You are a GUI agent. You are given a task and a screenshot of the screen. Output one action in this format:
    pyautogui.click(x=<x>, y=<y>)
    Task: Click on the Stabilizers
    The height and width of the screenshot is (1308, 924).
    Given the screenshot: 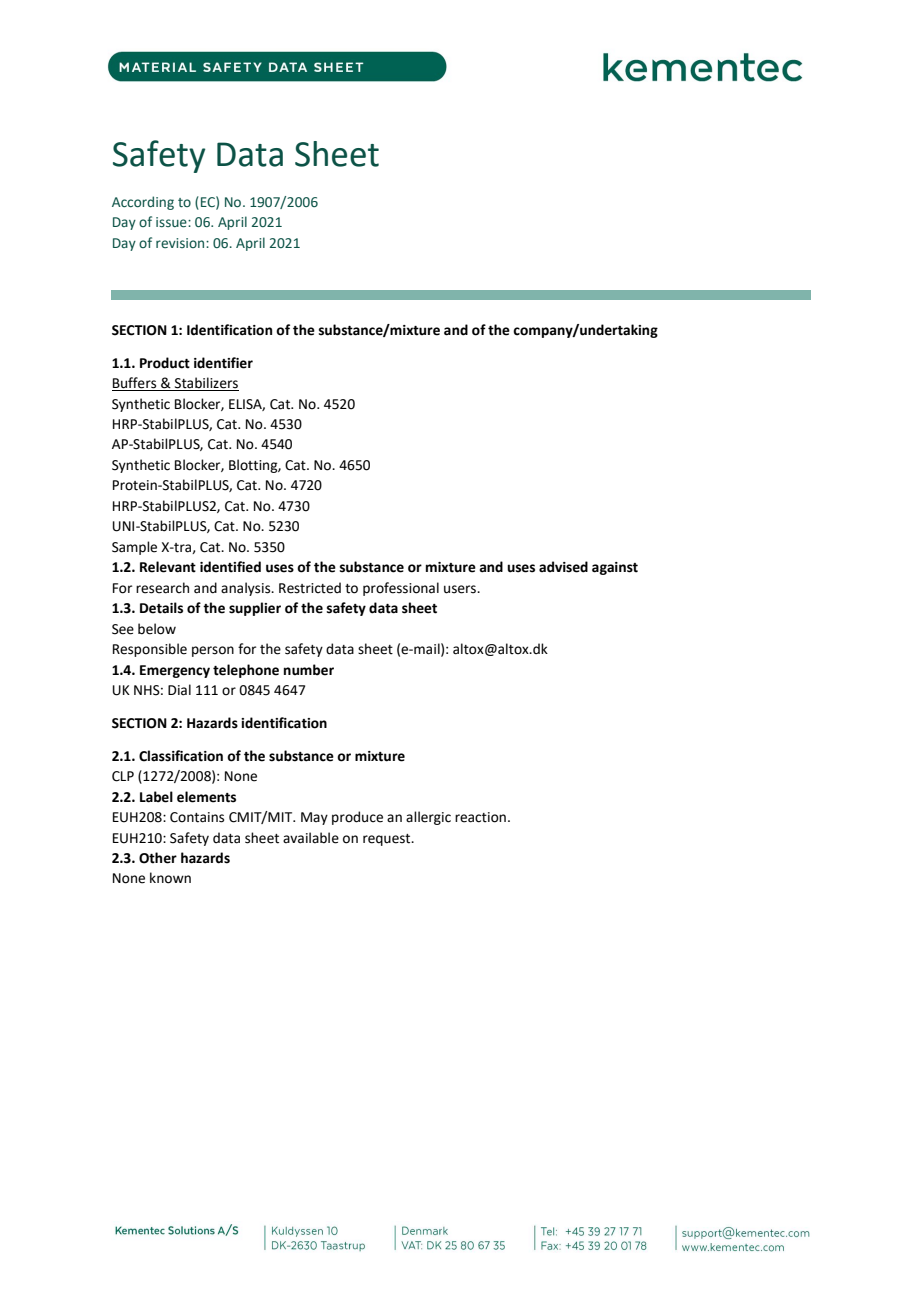 What is the action you would take?
    pyautogui.click(x=206, y=384)
